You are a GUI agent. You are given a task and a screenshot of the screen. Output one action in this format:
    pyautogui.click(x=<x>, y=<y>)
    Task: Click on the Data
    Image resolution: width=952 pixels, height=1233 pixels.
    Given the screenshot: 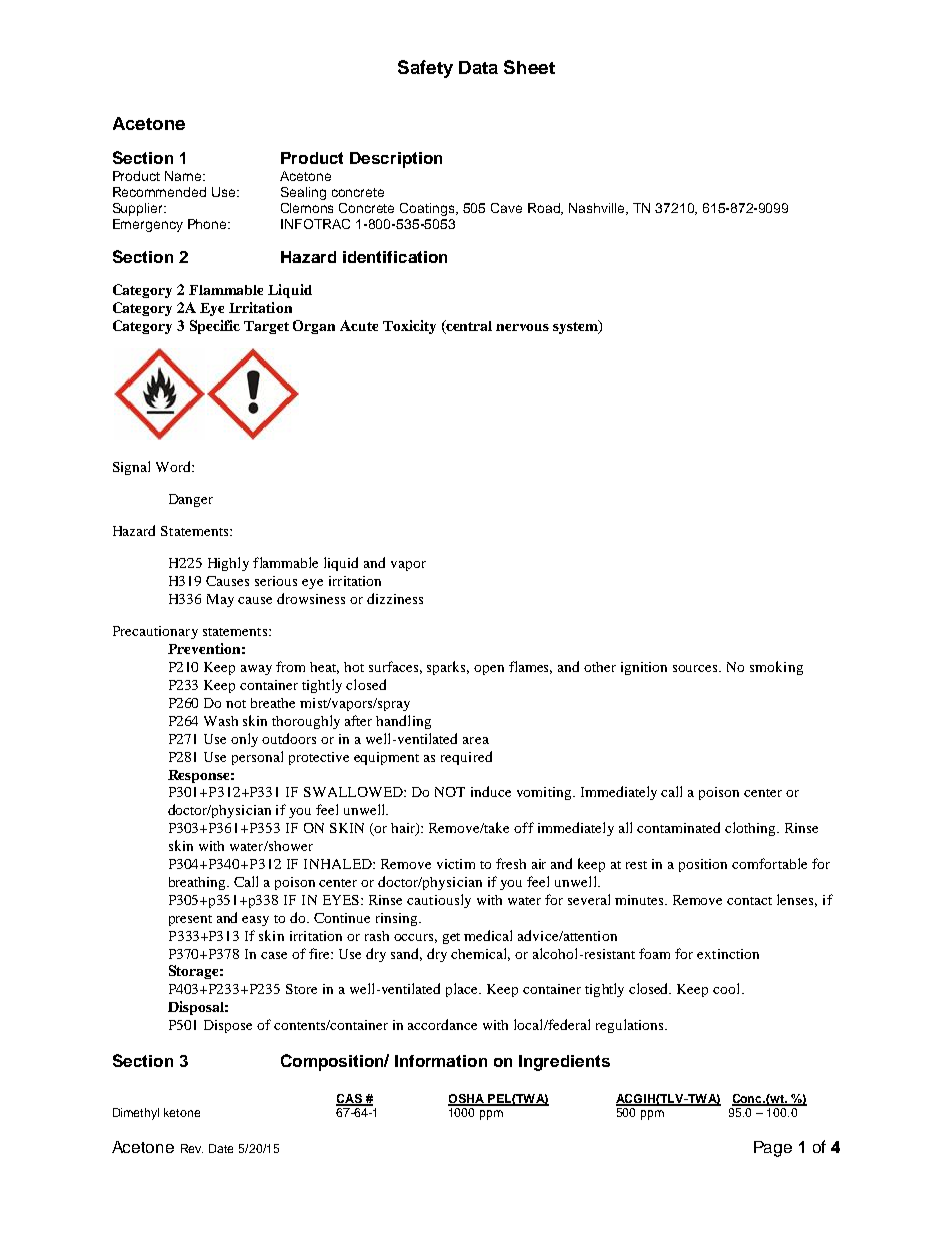 What is the action you would take?
    pyautogui.click(x=478, y=67)
